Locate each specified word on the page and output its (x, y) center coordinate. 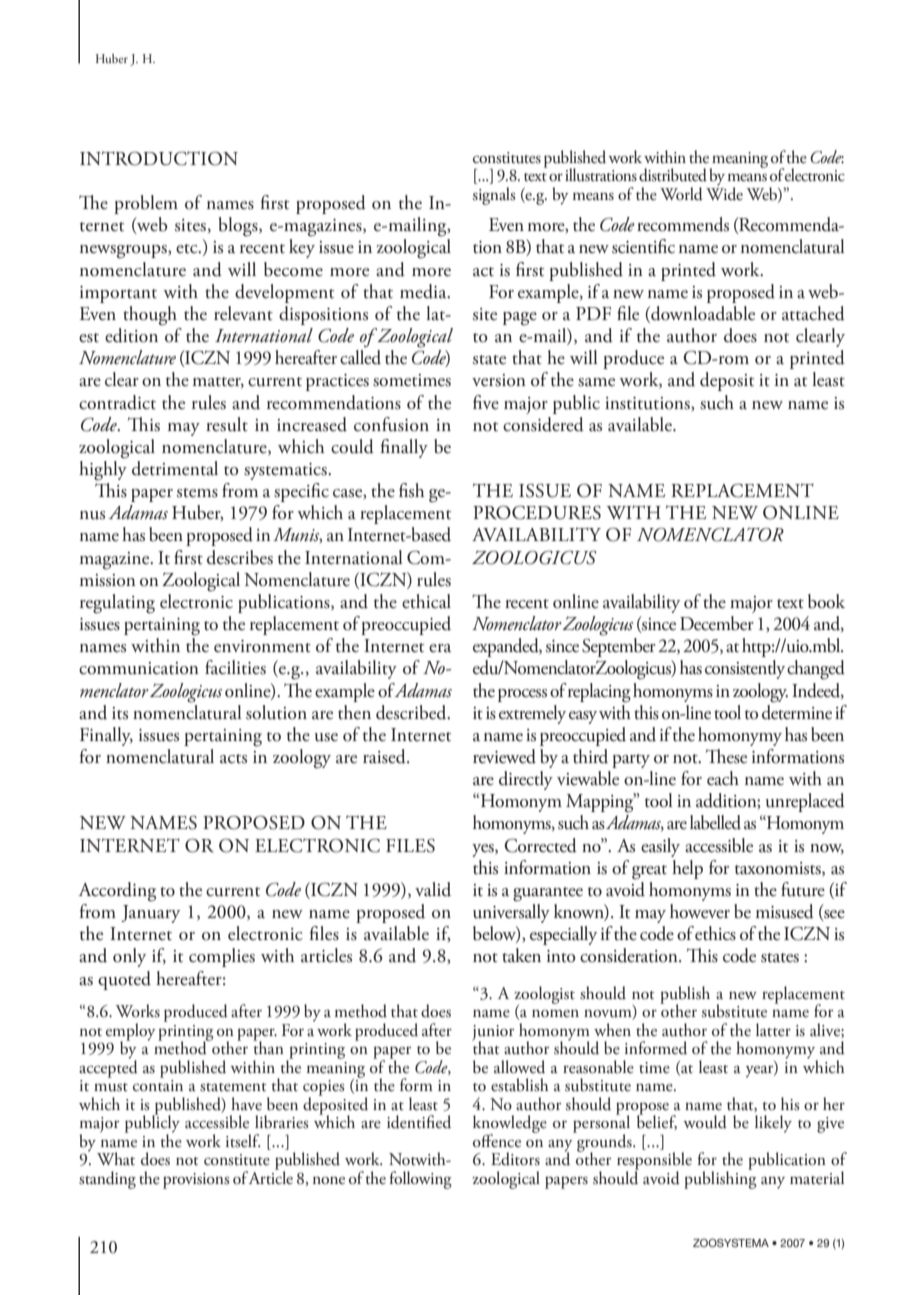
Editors (515, 1159)
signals (494, 196)
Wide (724, 193)
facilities (235, 667)
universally (511, 913)
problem (146, 204)
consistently (745, 669)
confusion (391, 424)
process (522, 695)
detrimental (175, 468)
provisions (196, 1181)
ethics (715, 933)
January (150, 914)
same (596, 382)
